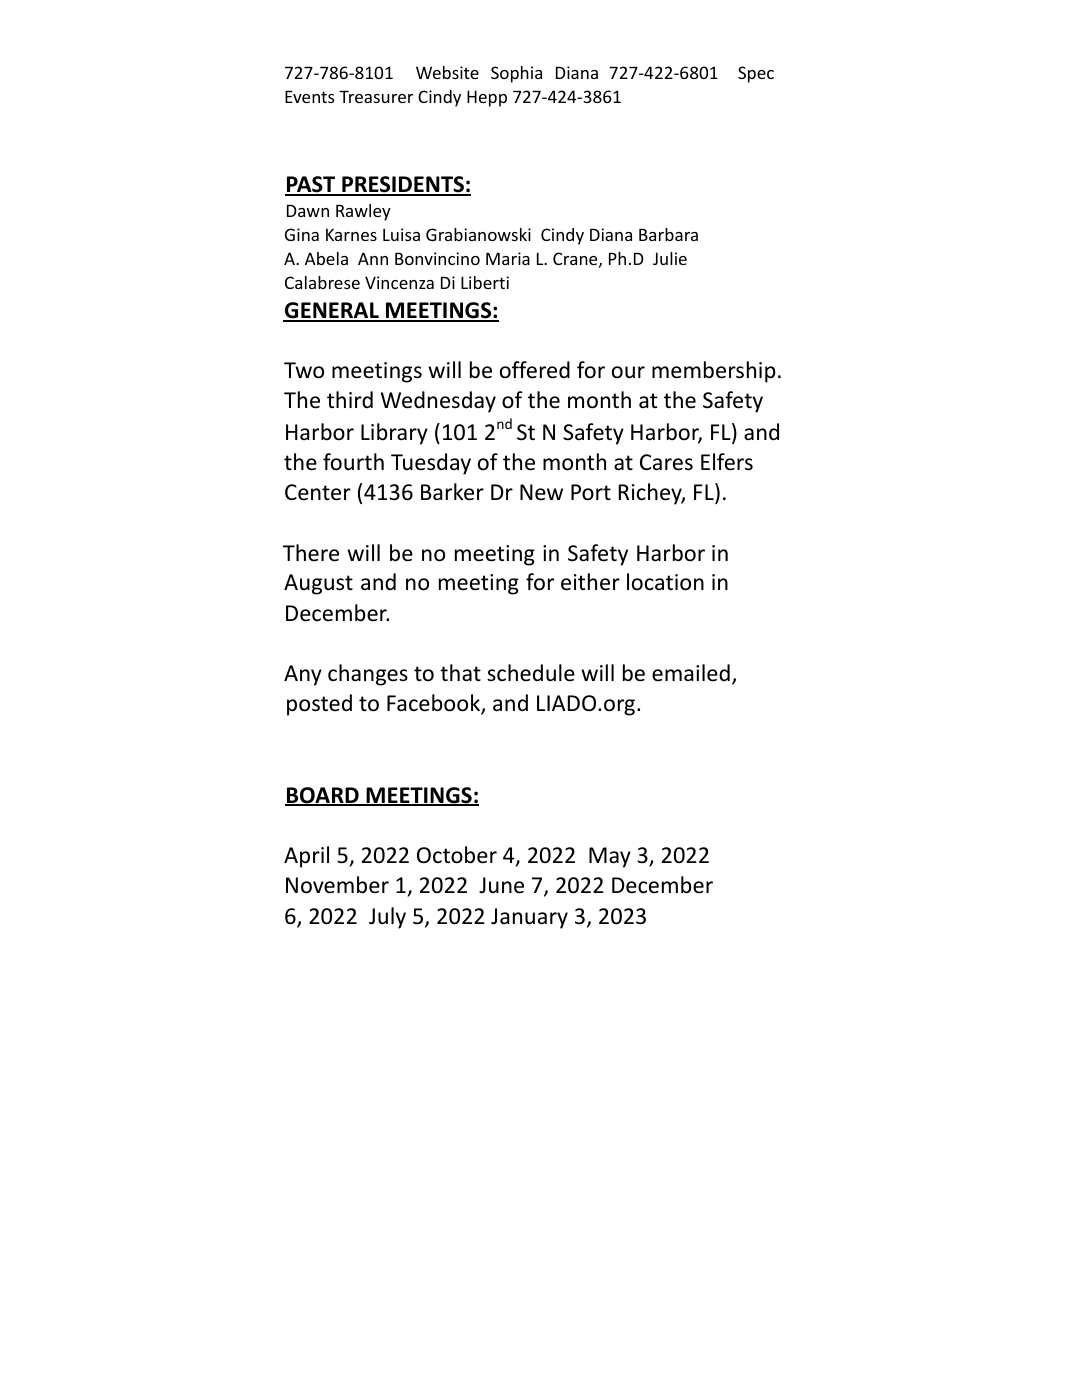 This image has width=1071, height=1385. What do you see at coordinates (376, 97) in the image?
I see `Treasurer` at bounding box center [376, 97].
